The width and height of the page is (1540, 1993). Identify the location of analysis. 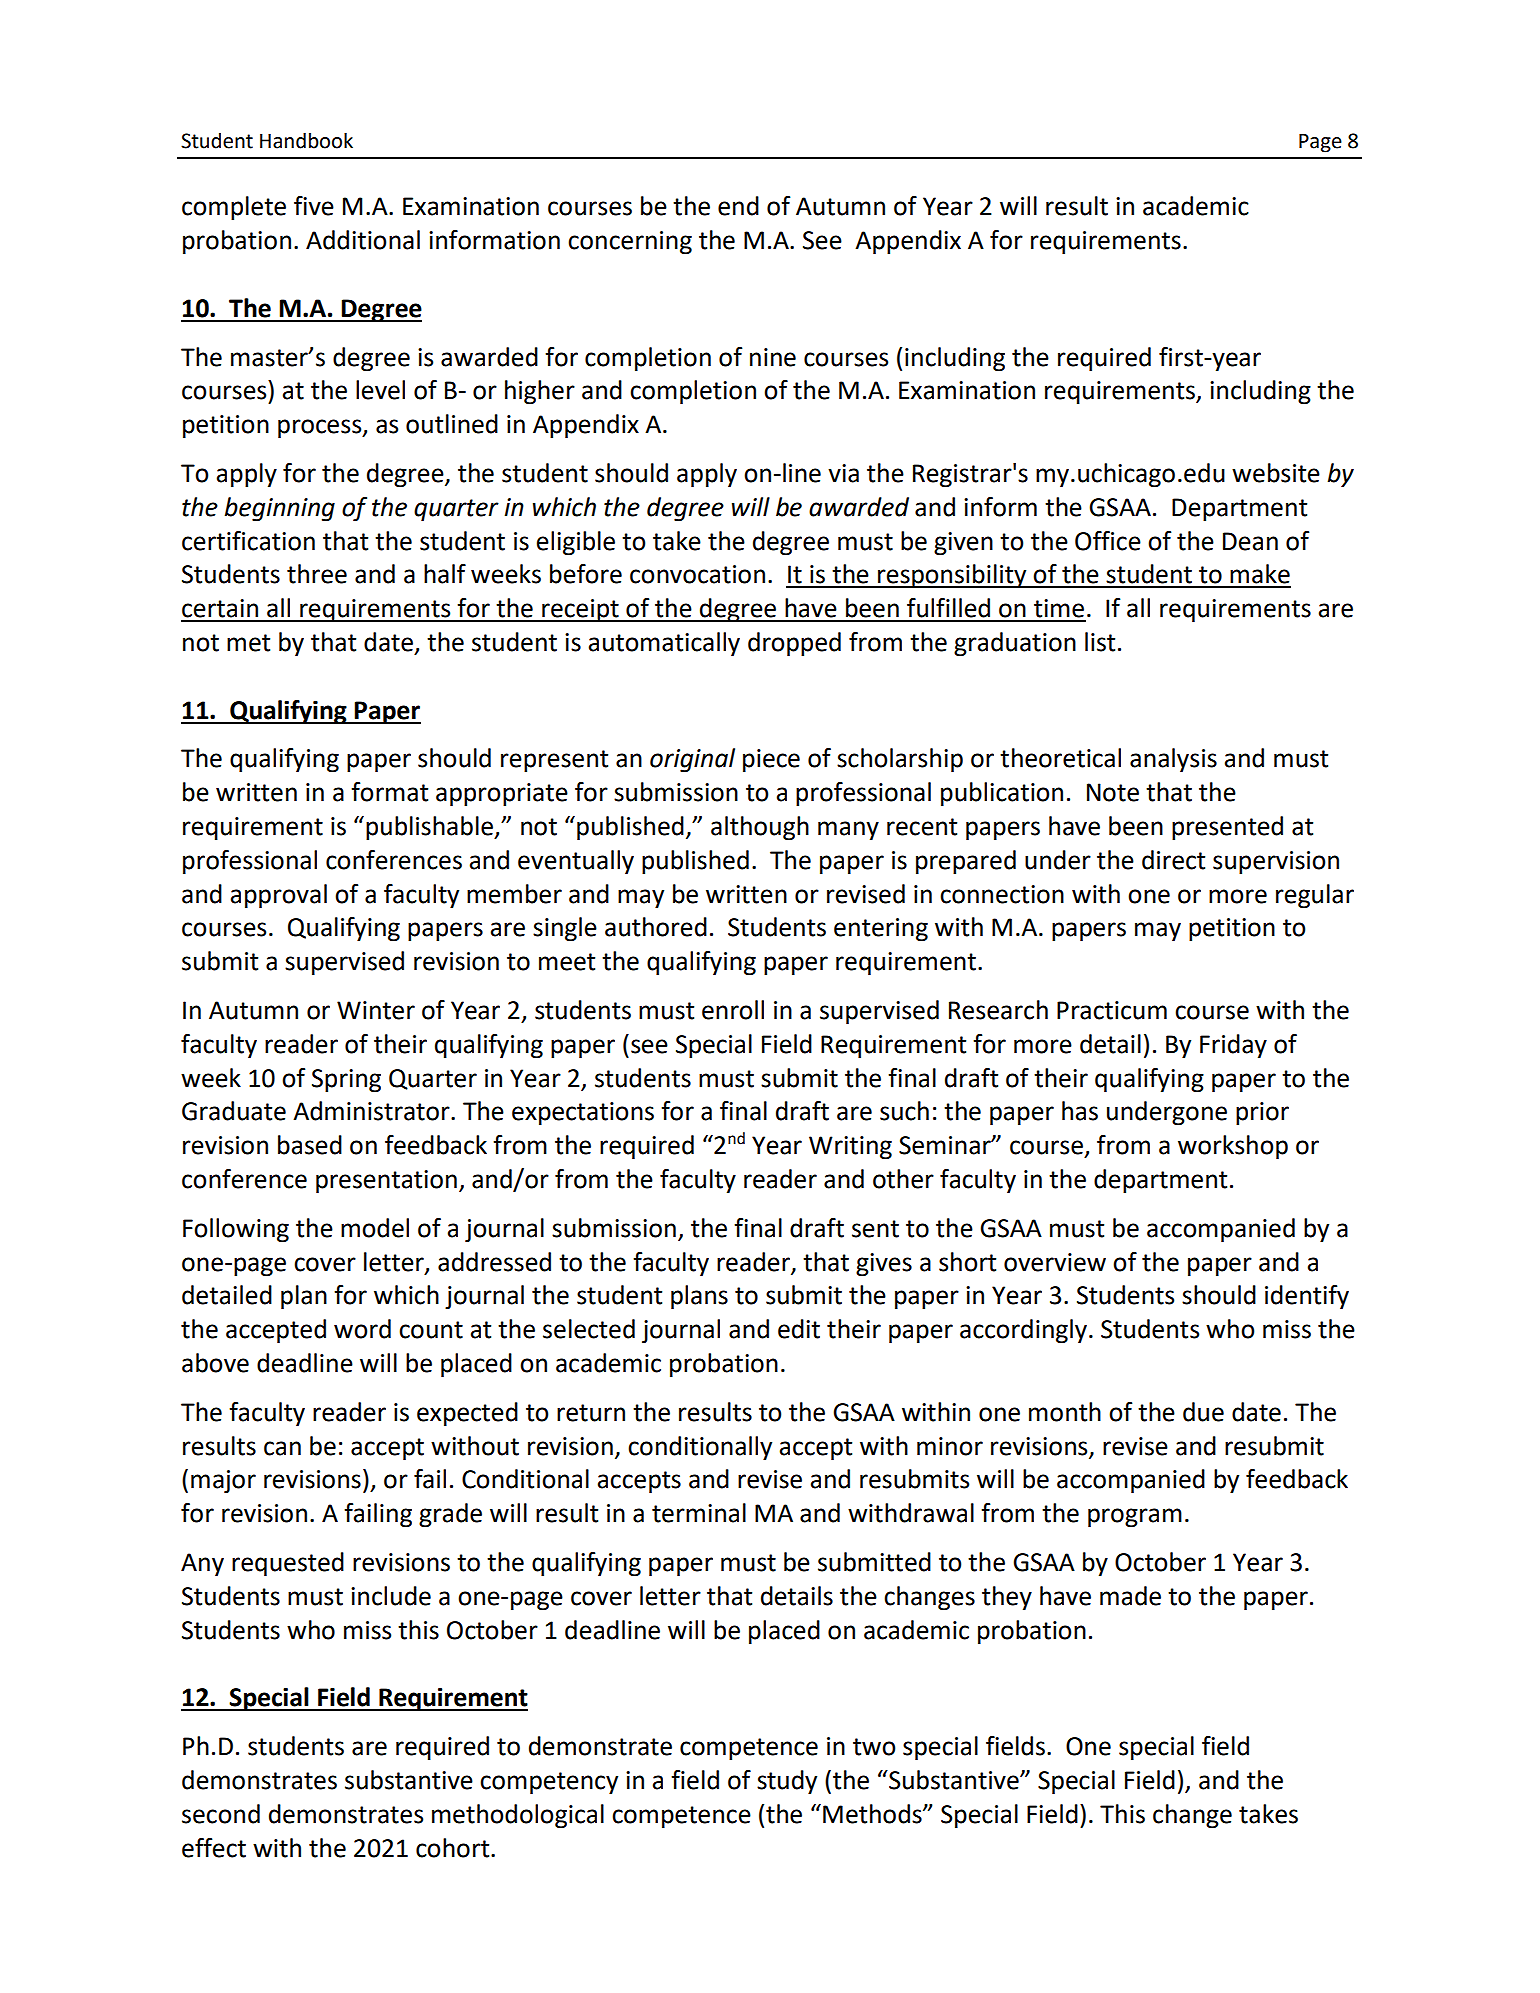
(1173, 760).
